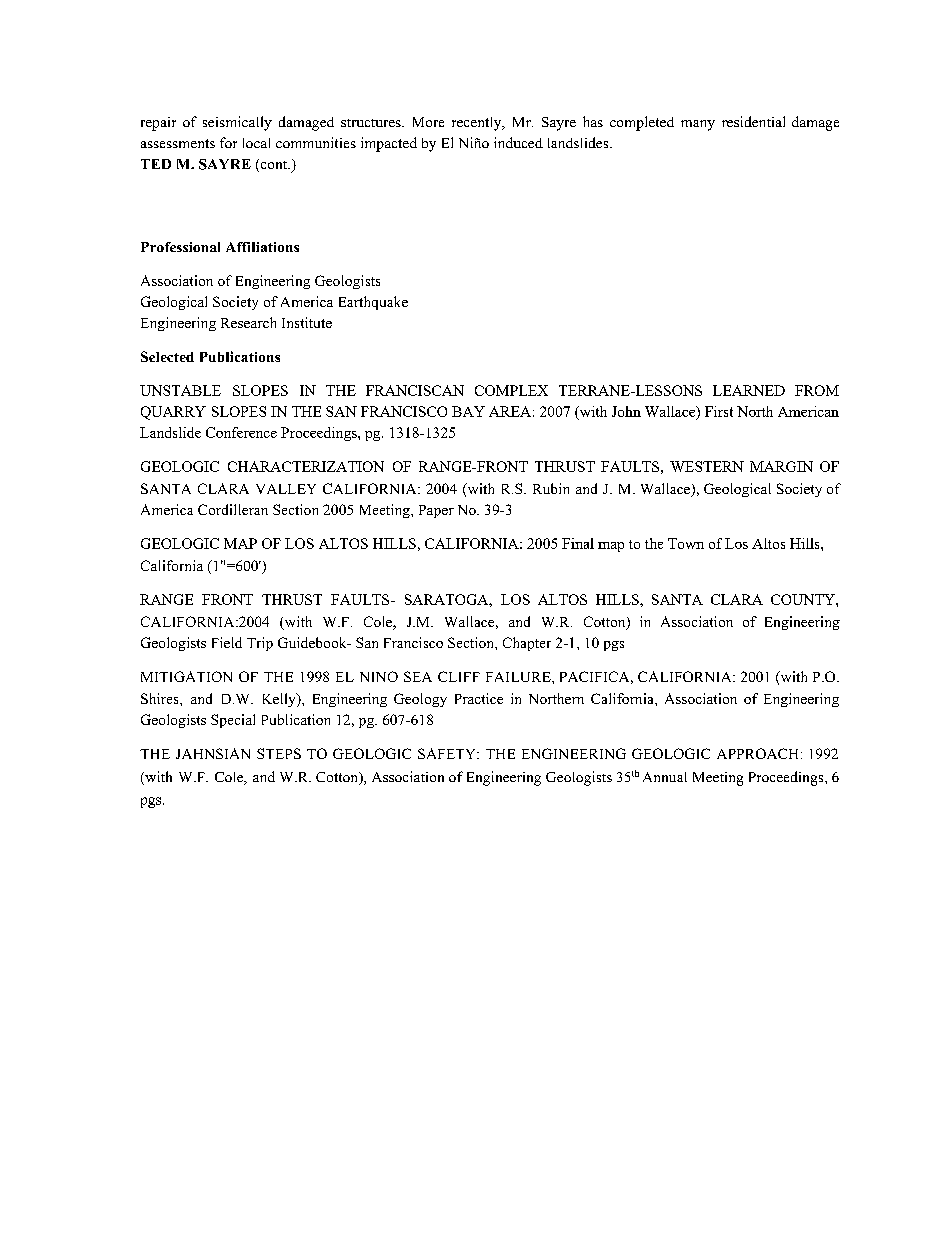  Describe the element at coordinates (527, 644) in the screenshot. I see `Chapter` at that location.
